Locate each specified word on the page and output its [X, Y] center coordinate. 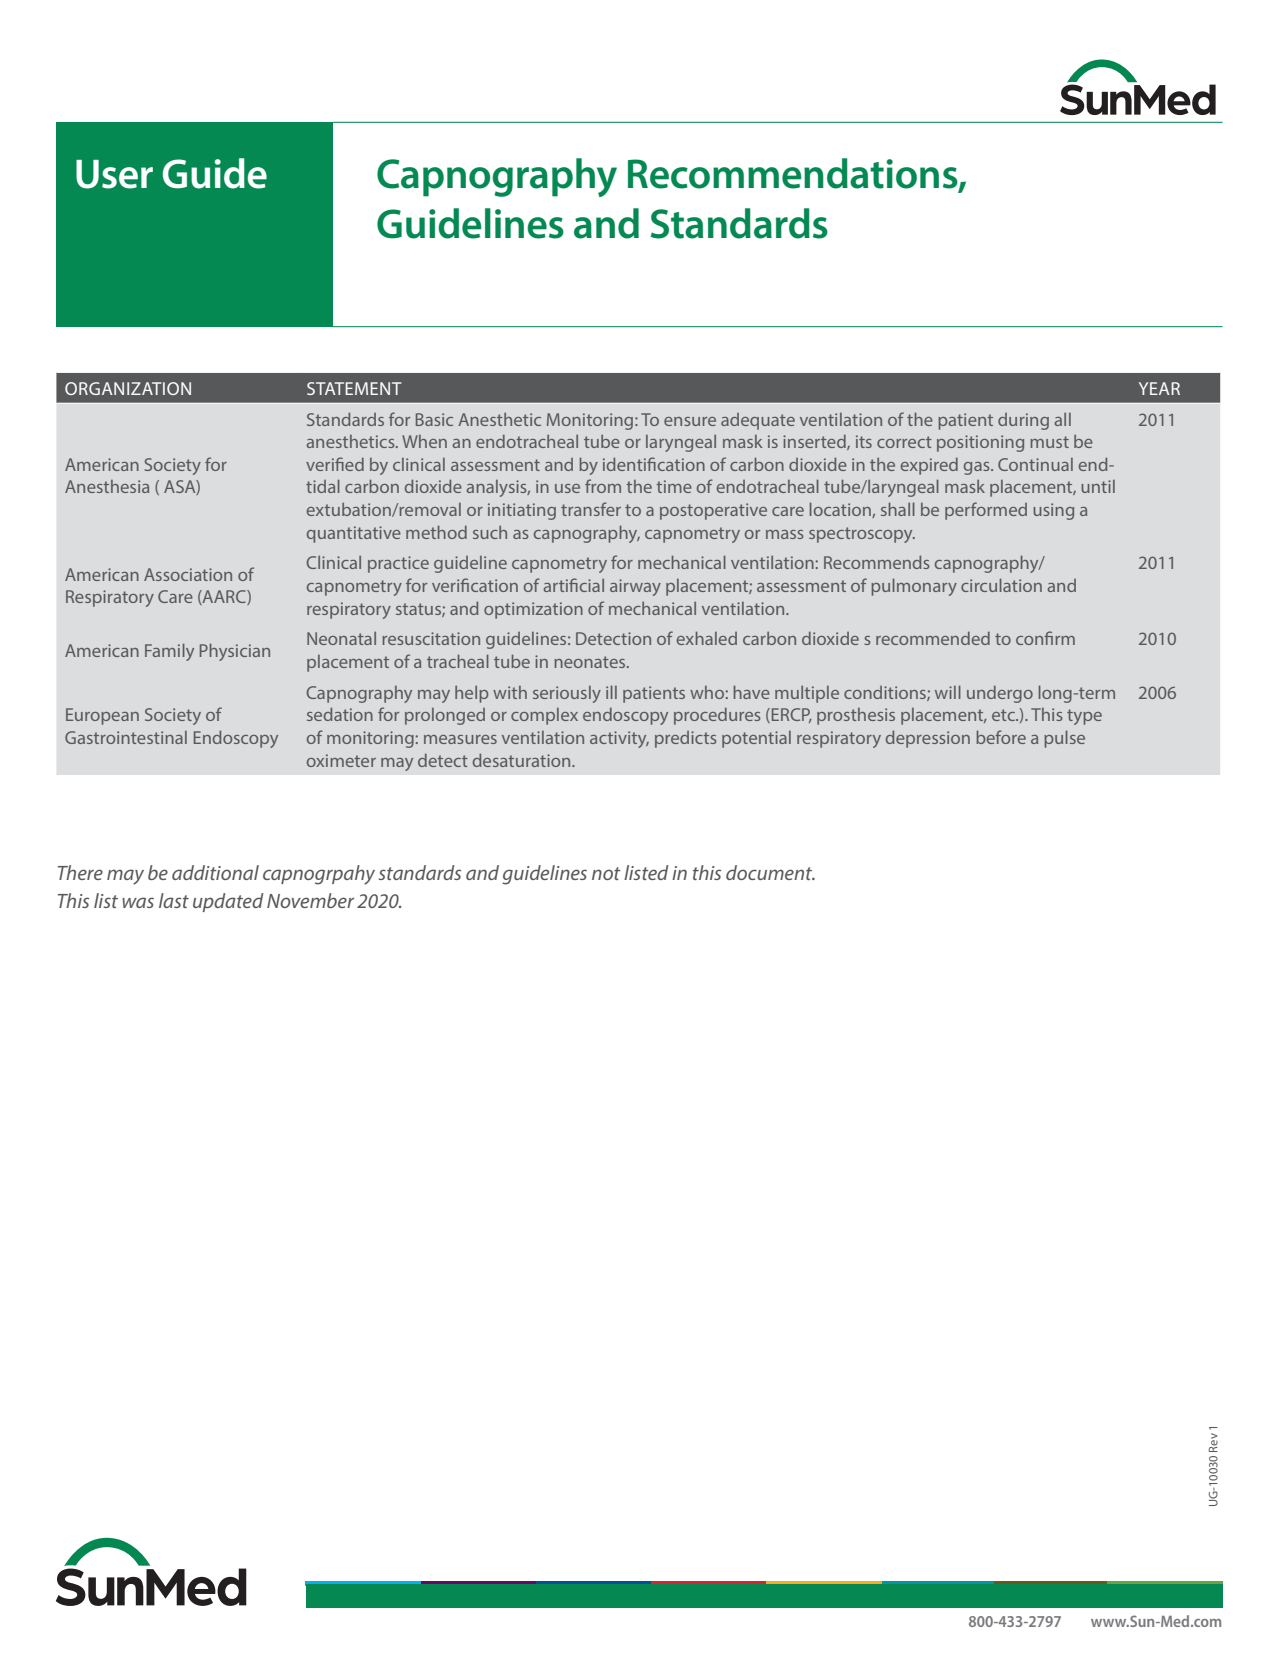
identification [654, 464]
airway [635, 587]
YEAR [1159, 388]
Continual [1035, 464]
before [1001, 737]
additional [215, 872]
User [114, 174]
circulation [1001, 585]
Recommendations [794, 174]
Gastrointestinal [126, 737]
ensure [690, 421]
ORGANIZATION [128, 388]
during [1023, 421]
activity [619, 739]
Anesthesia [107, 486]
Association [188, 574]
